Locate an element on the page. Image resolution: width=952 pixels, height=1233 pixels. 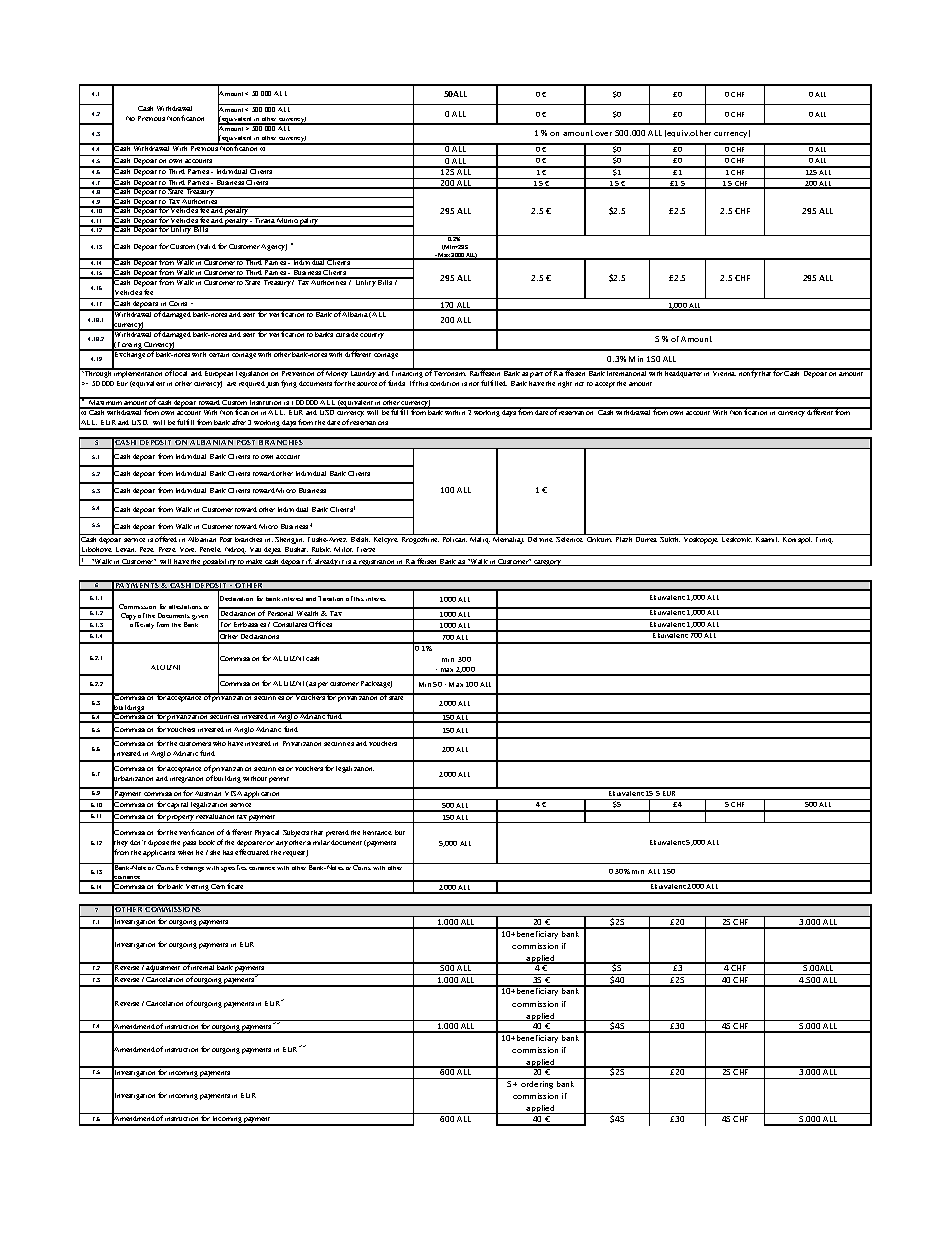
given is located at coordinates (200, 617).
